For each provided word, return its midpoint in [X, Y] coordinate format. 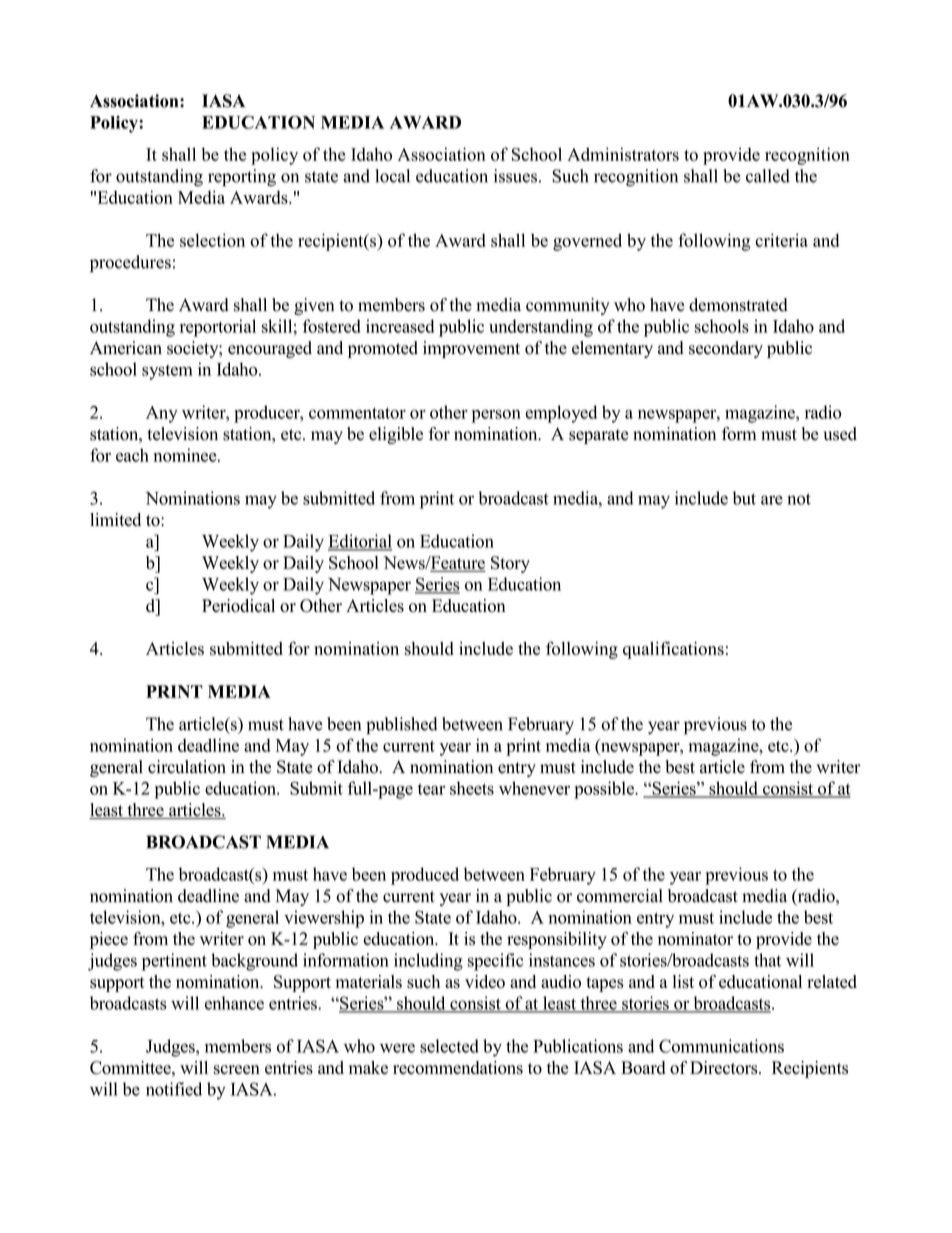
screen [237, 1070]
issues [515, 176]
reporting [242, 178]
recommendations [458, 1068]
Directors [725, 1068]
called [768, 176]
